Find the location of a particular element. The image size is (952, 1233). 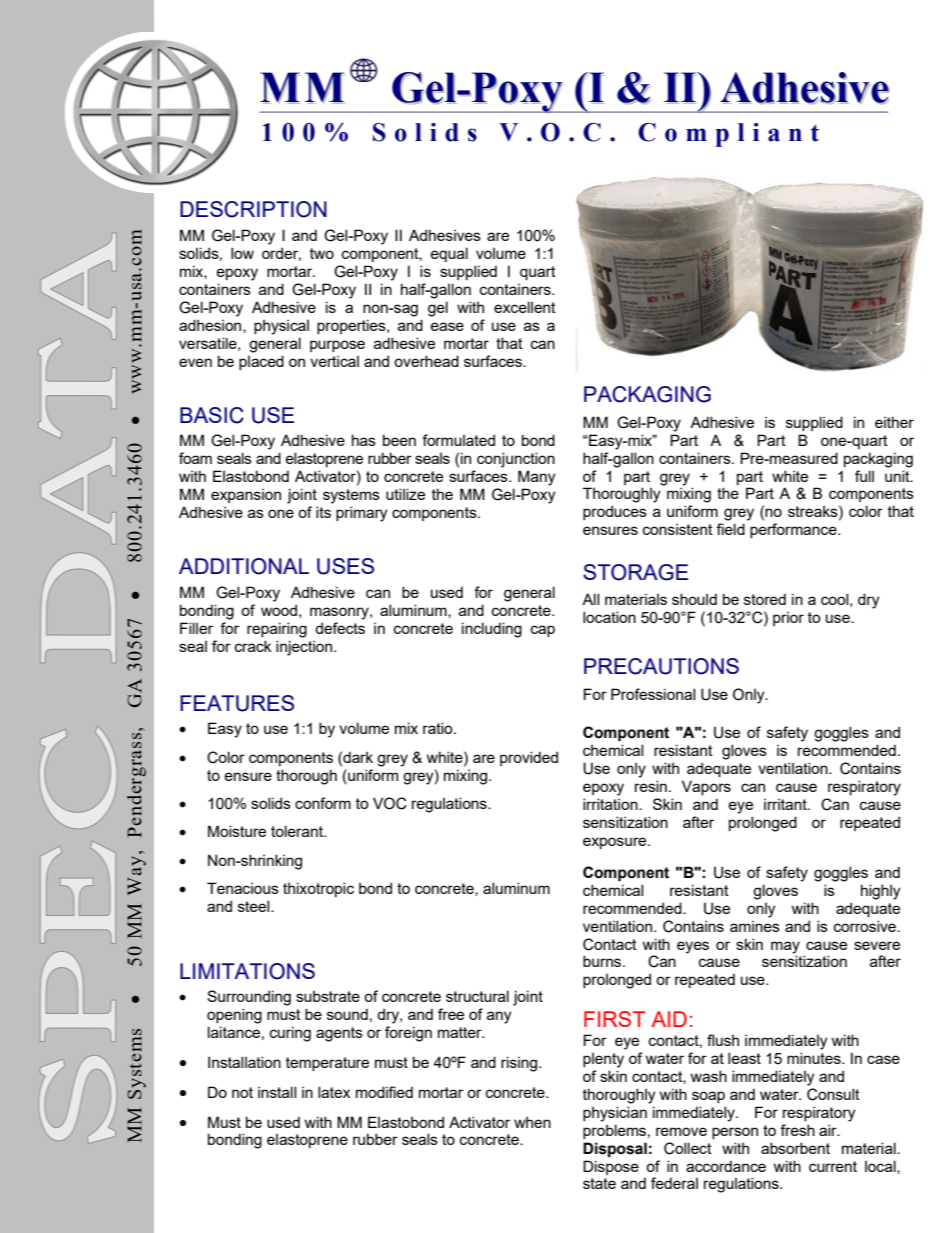

Compliant is located at coordinates (728, 135).
